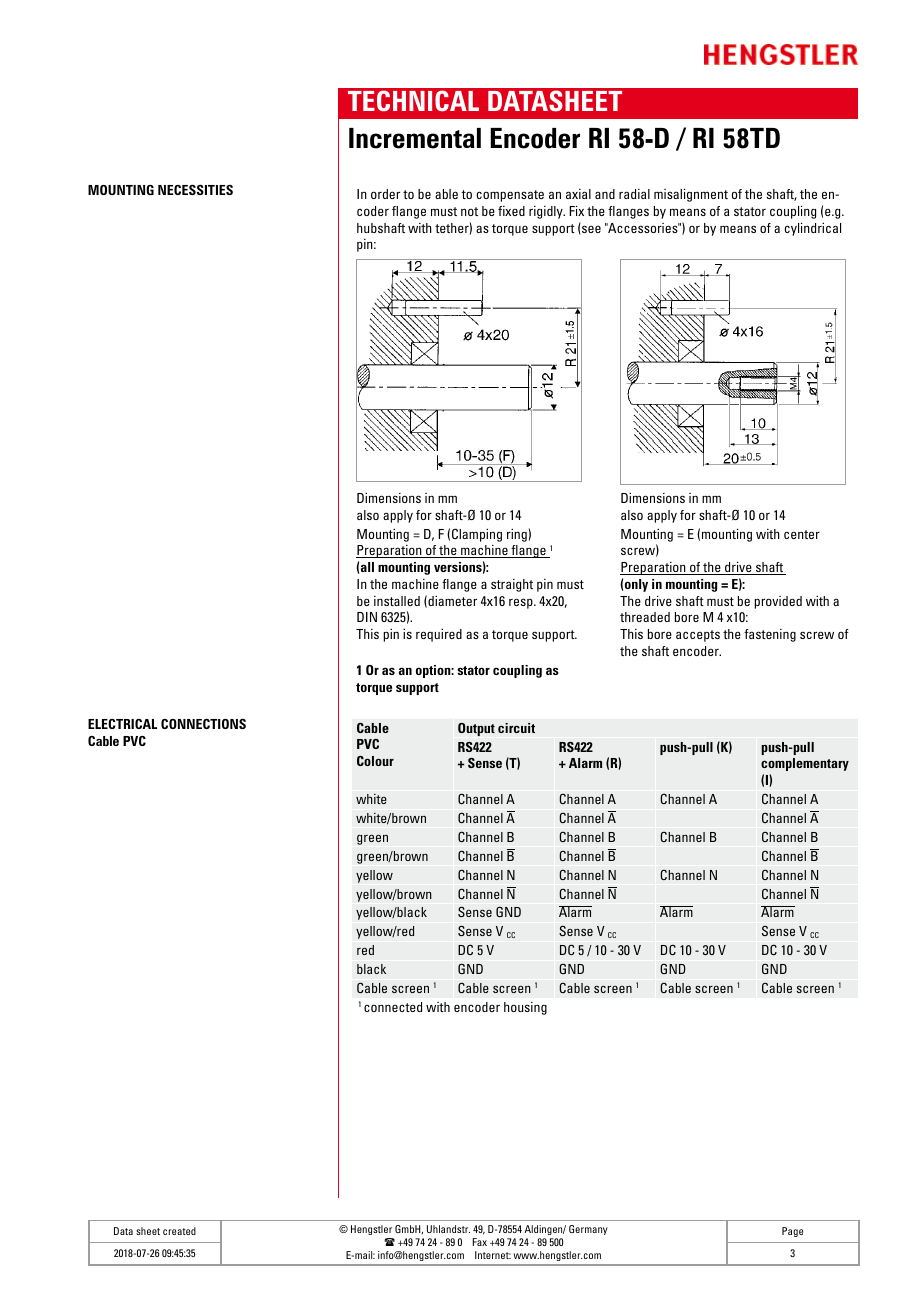 The height and width of the image is (1308, 924). What do you see at coordinates (512, 585) in the image?
I see `straight` at bounding box center [512, 585].
